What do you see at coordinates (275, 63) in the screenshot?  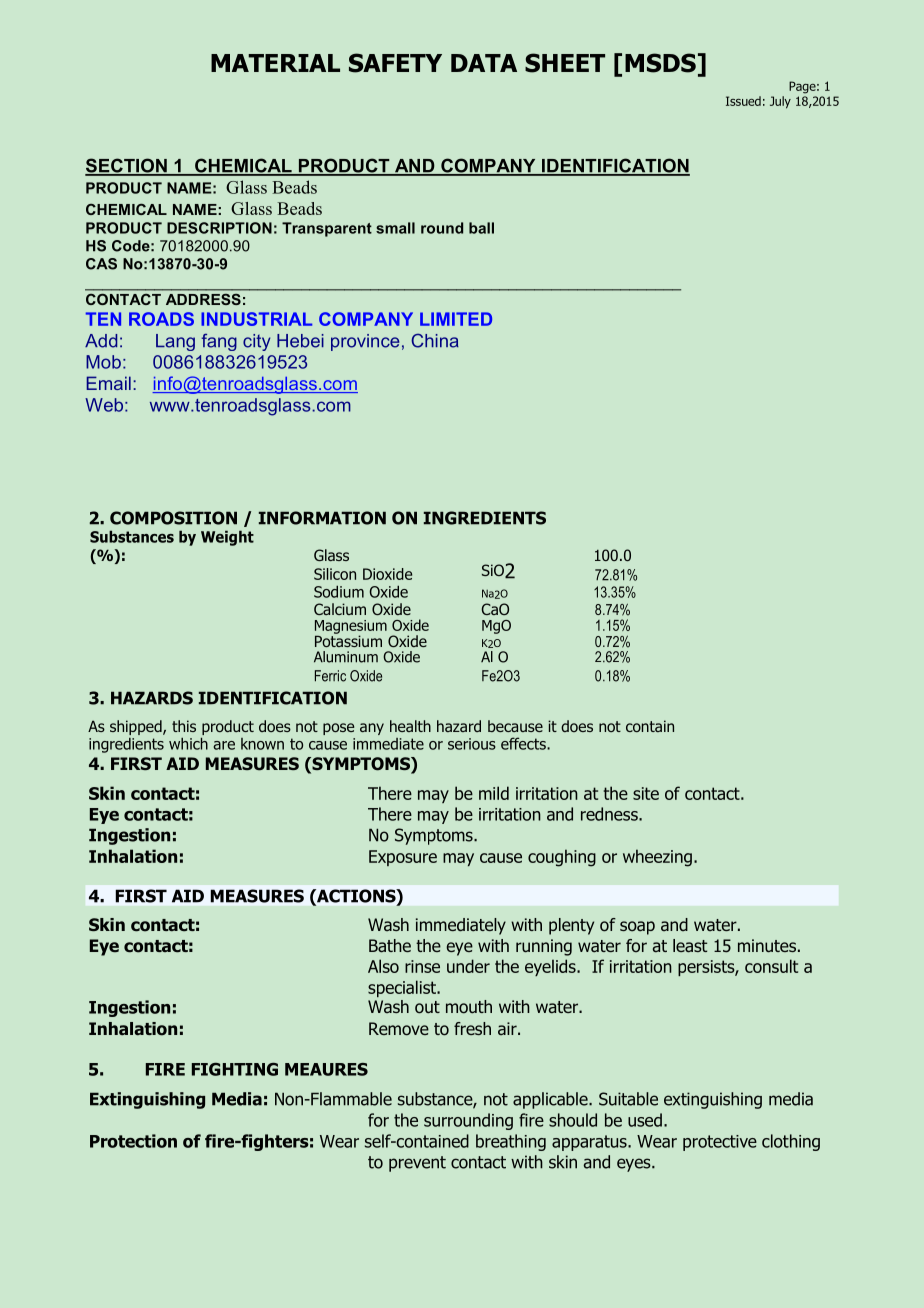 I see `MATERIAL` at bounding box center [275, 63].
